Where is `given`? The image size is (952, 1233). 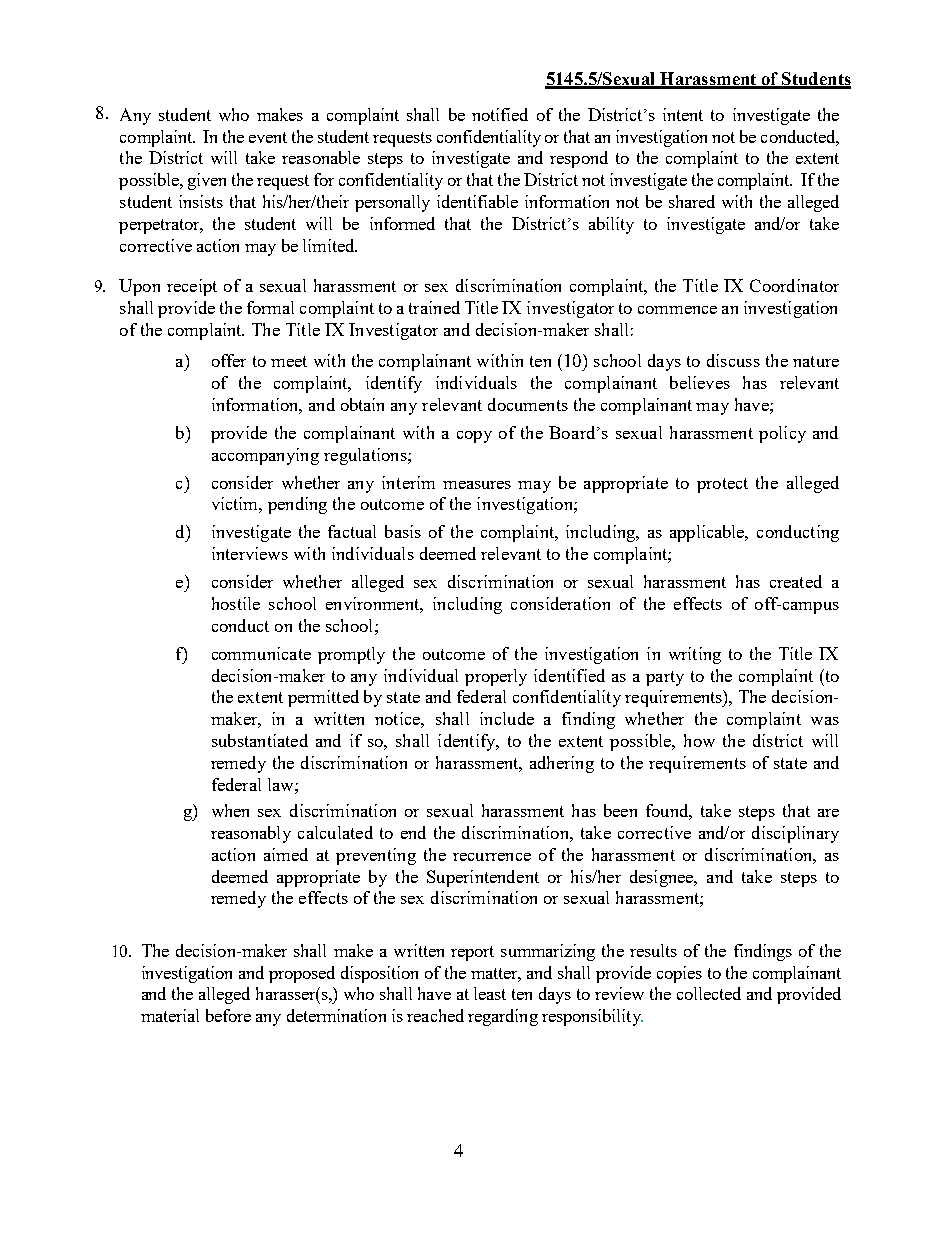 given is located at coordinates (207, 181).
